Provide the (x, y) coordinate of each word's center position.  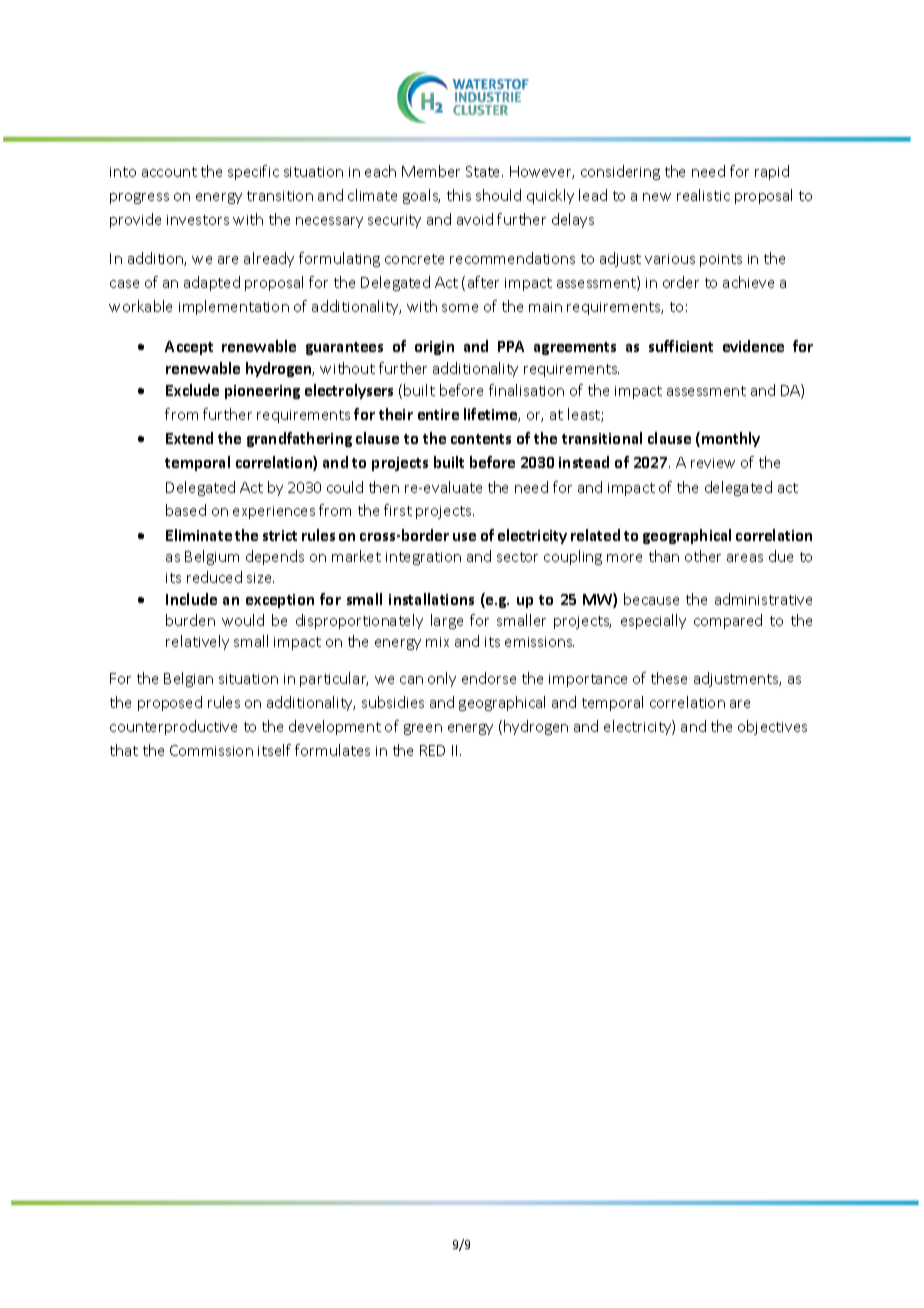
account (169, 172)
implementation (234, 307)
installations (431, 599)
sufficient (681, 346)
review (713, 463)
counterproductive (173, 727)
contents (481, 439)
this (459, 195)
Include (191, 599)
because (651, 599)
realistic (703, 195)
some (460, 308)
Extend (189, 438)
